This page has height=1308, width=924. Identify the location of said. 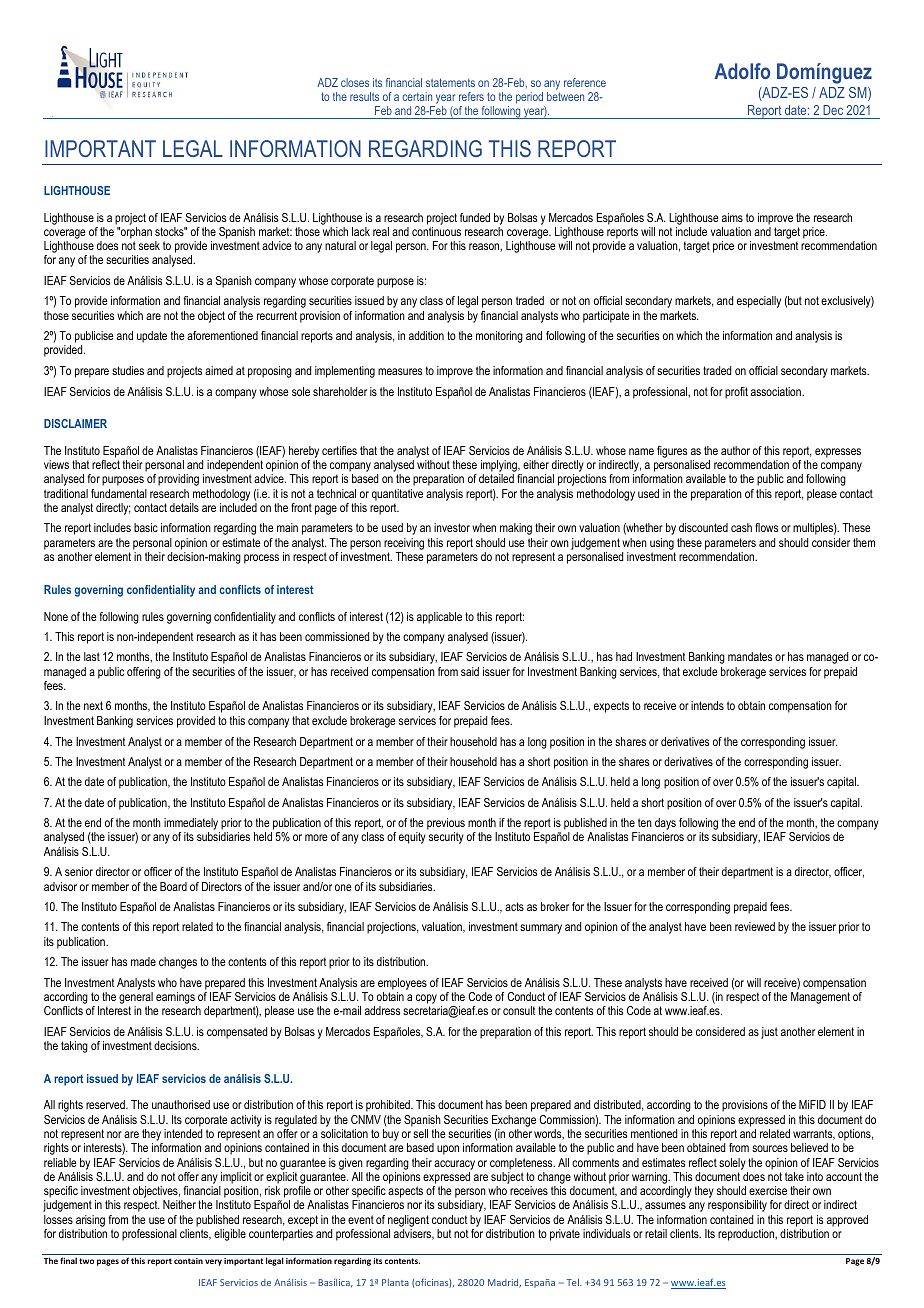
(470, 671).
